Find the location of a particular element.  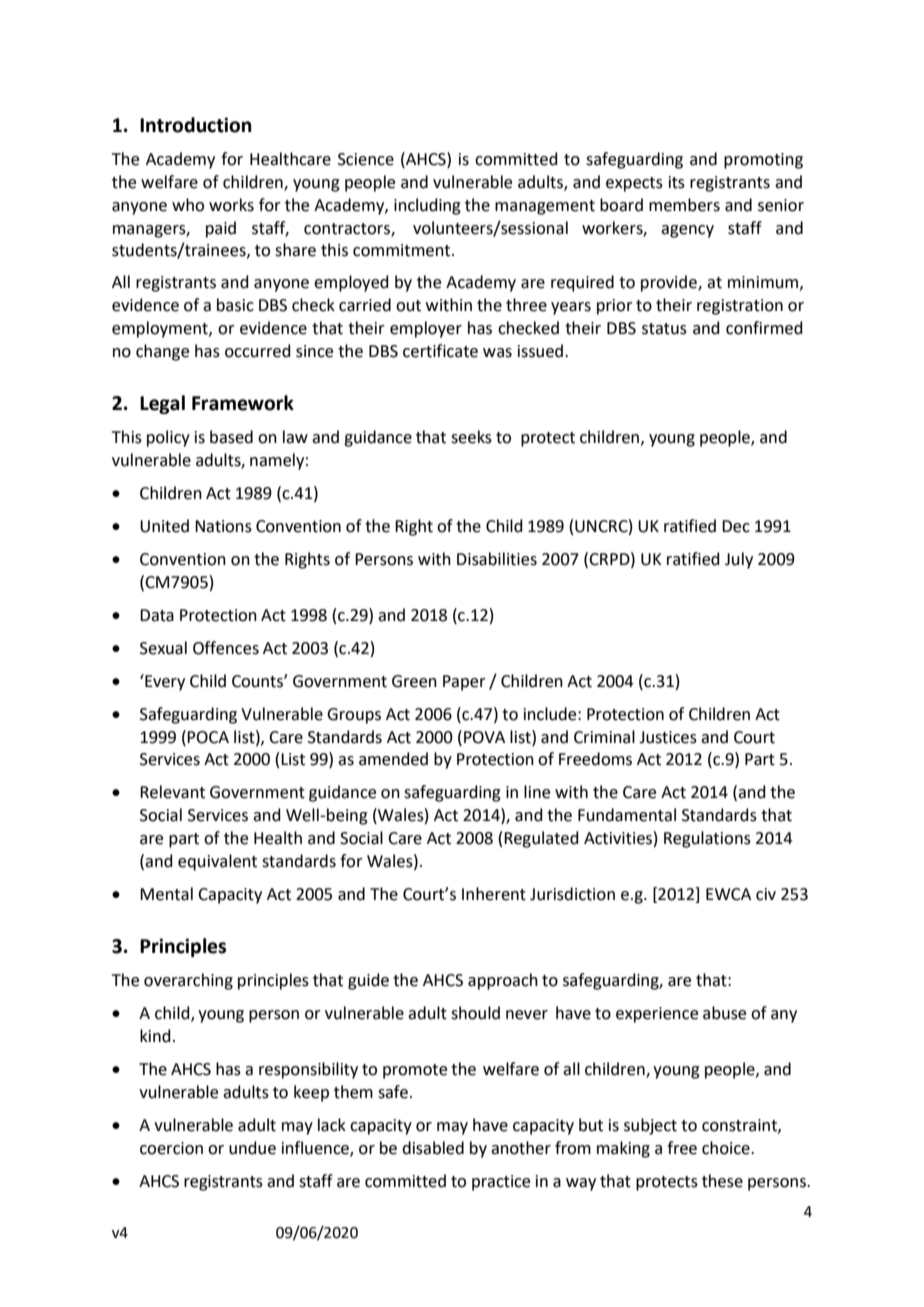

Disabilities is located at coordinates (497, 559).
